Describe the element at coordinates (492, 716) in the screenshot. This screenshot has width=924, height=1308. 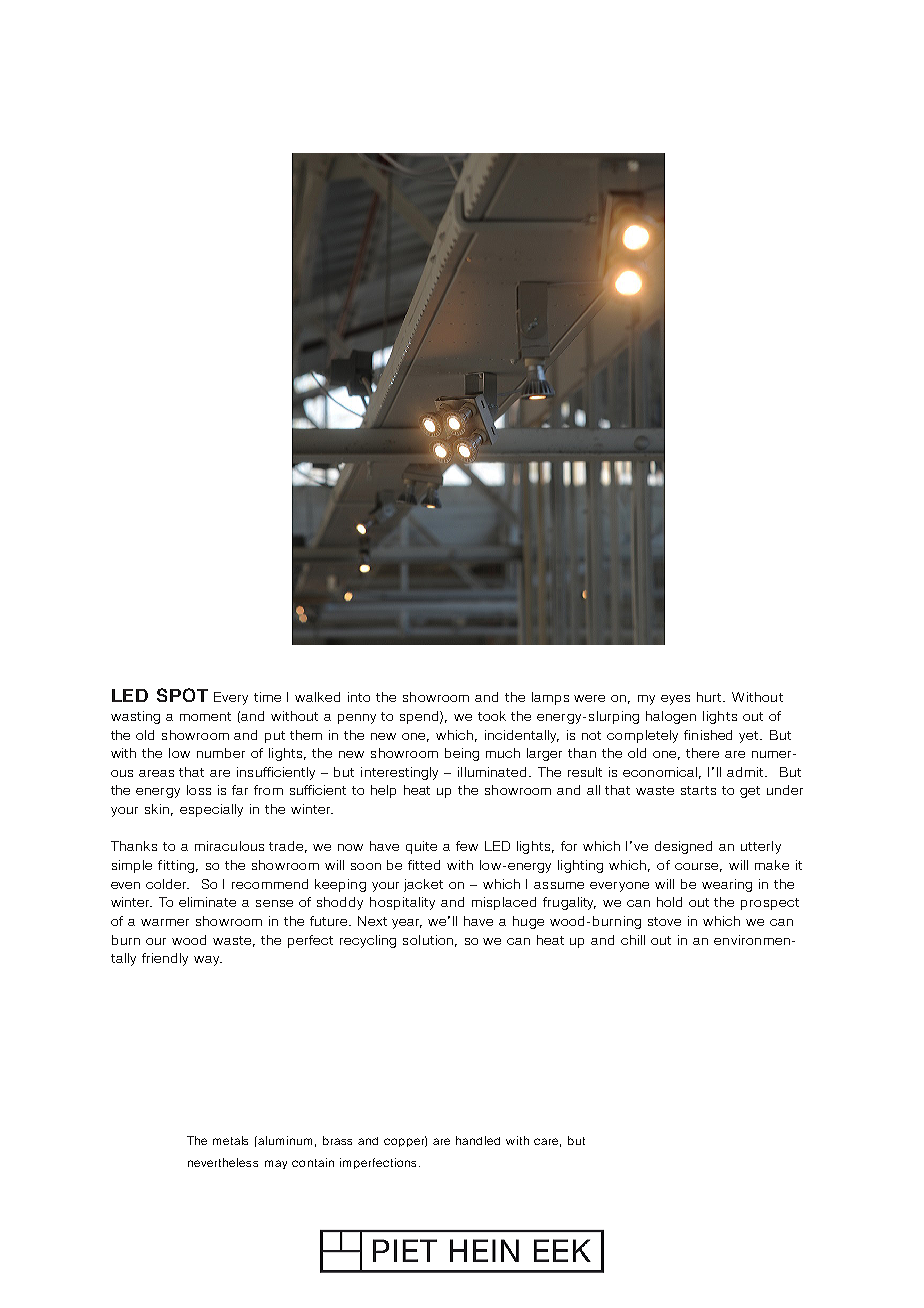
I see `took` at that location.
